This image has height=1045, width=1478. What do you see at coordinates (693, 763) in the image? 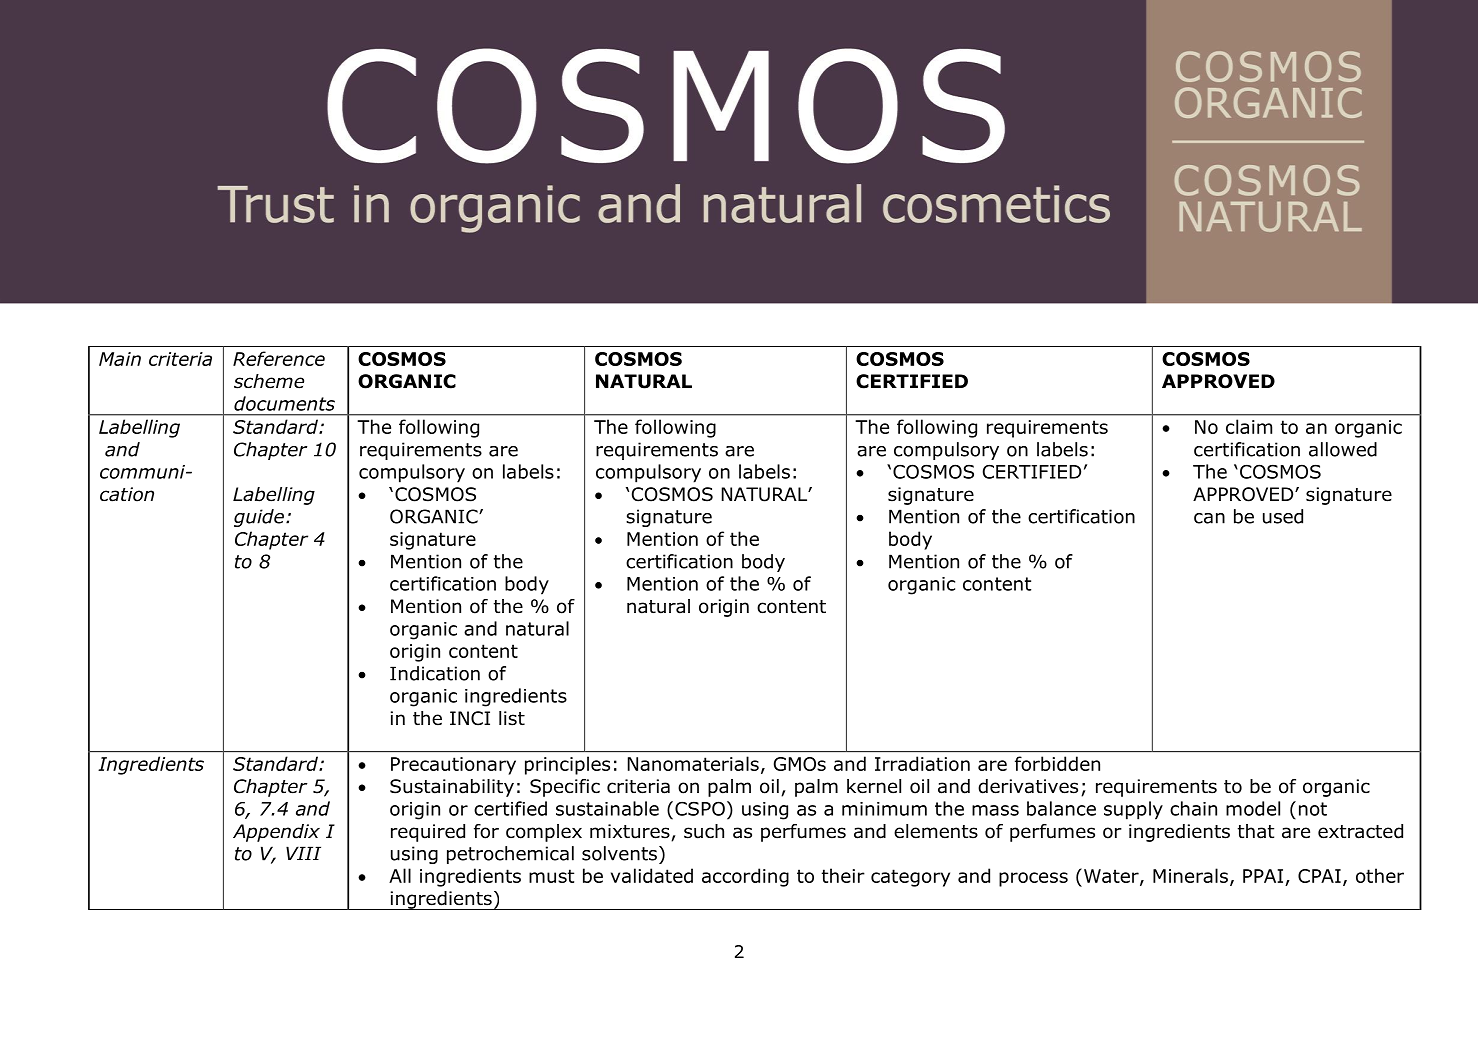
I see `Nanomaterials` at bounding box center [693, 763].
